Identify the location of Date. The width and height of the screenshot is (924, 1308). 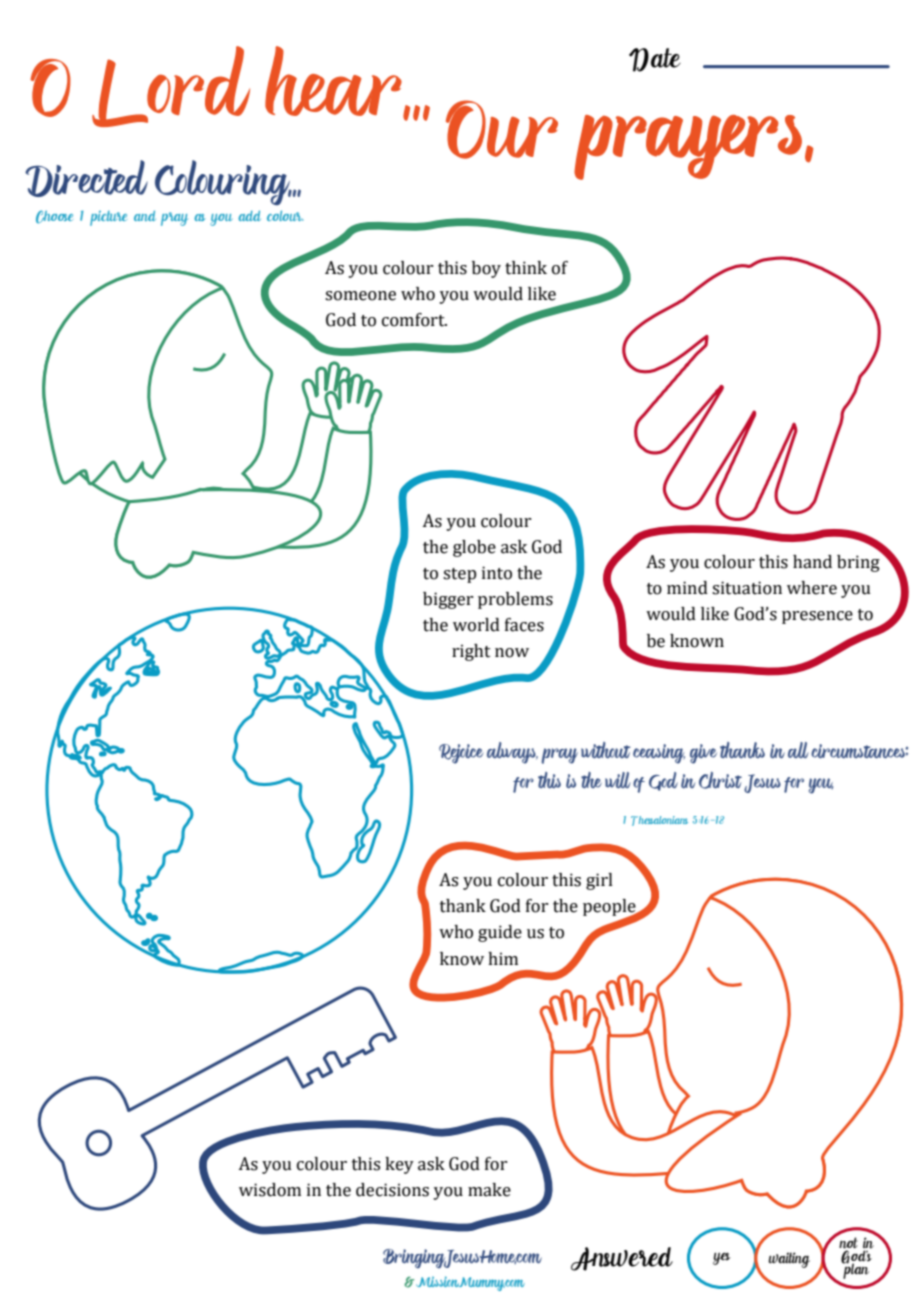
(655, 60).
